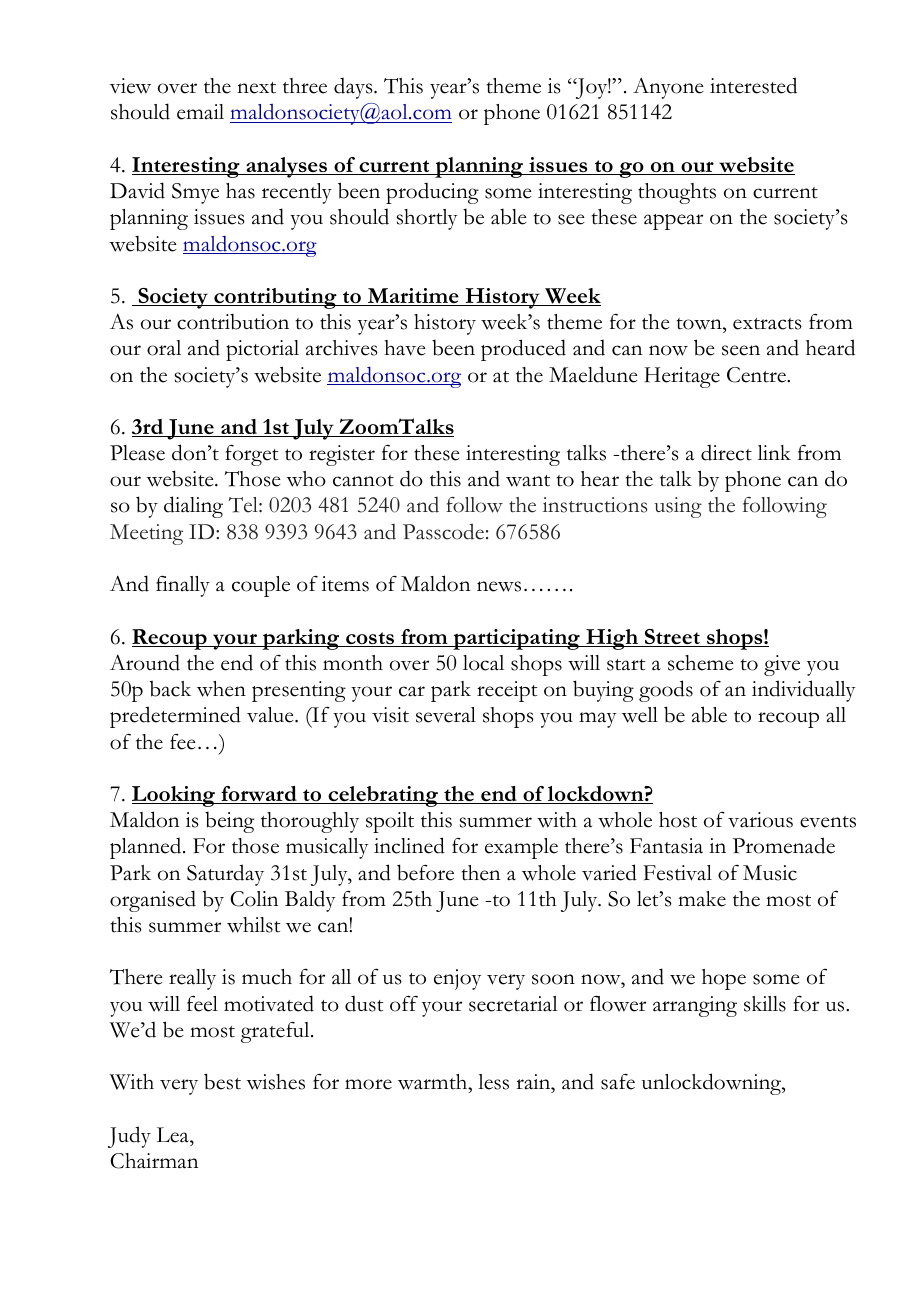 The image size is (924, 1307). Describe the element at coordinates (200, 112) in the document. I see `email` at that location.
